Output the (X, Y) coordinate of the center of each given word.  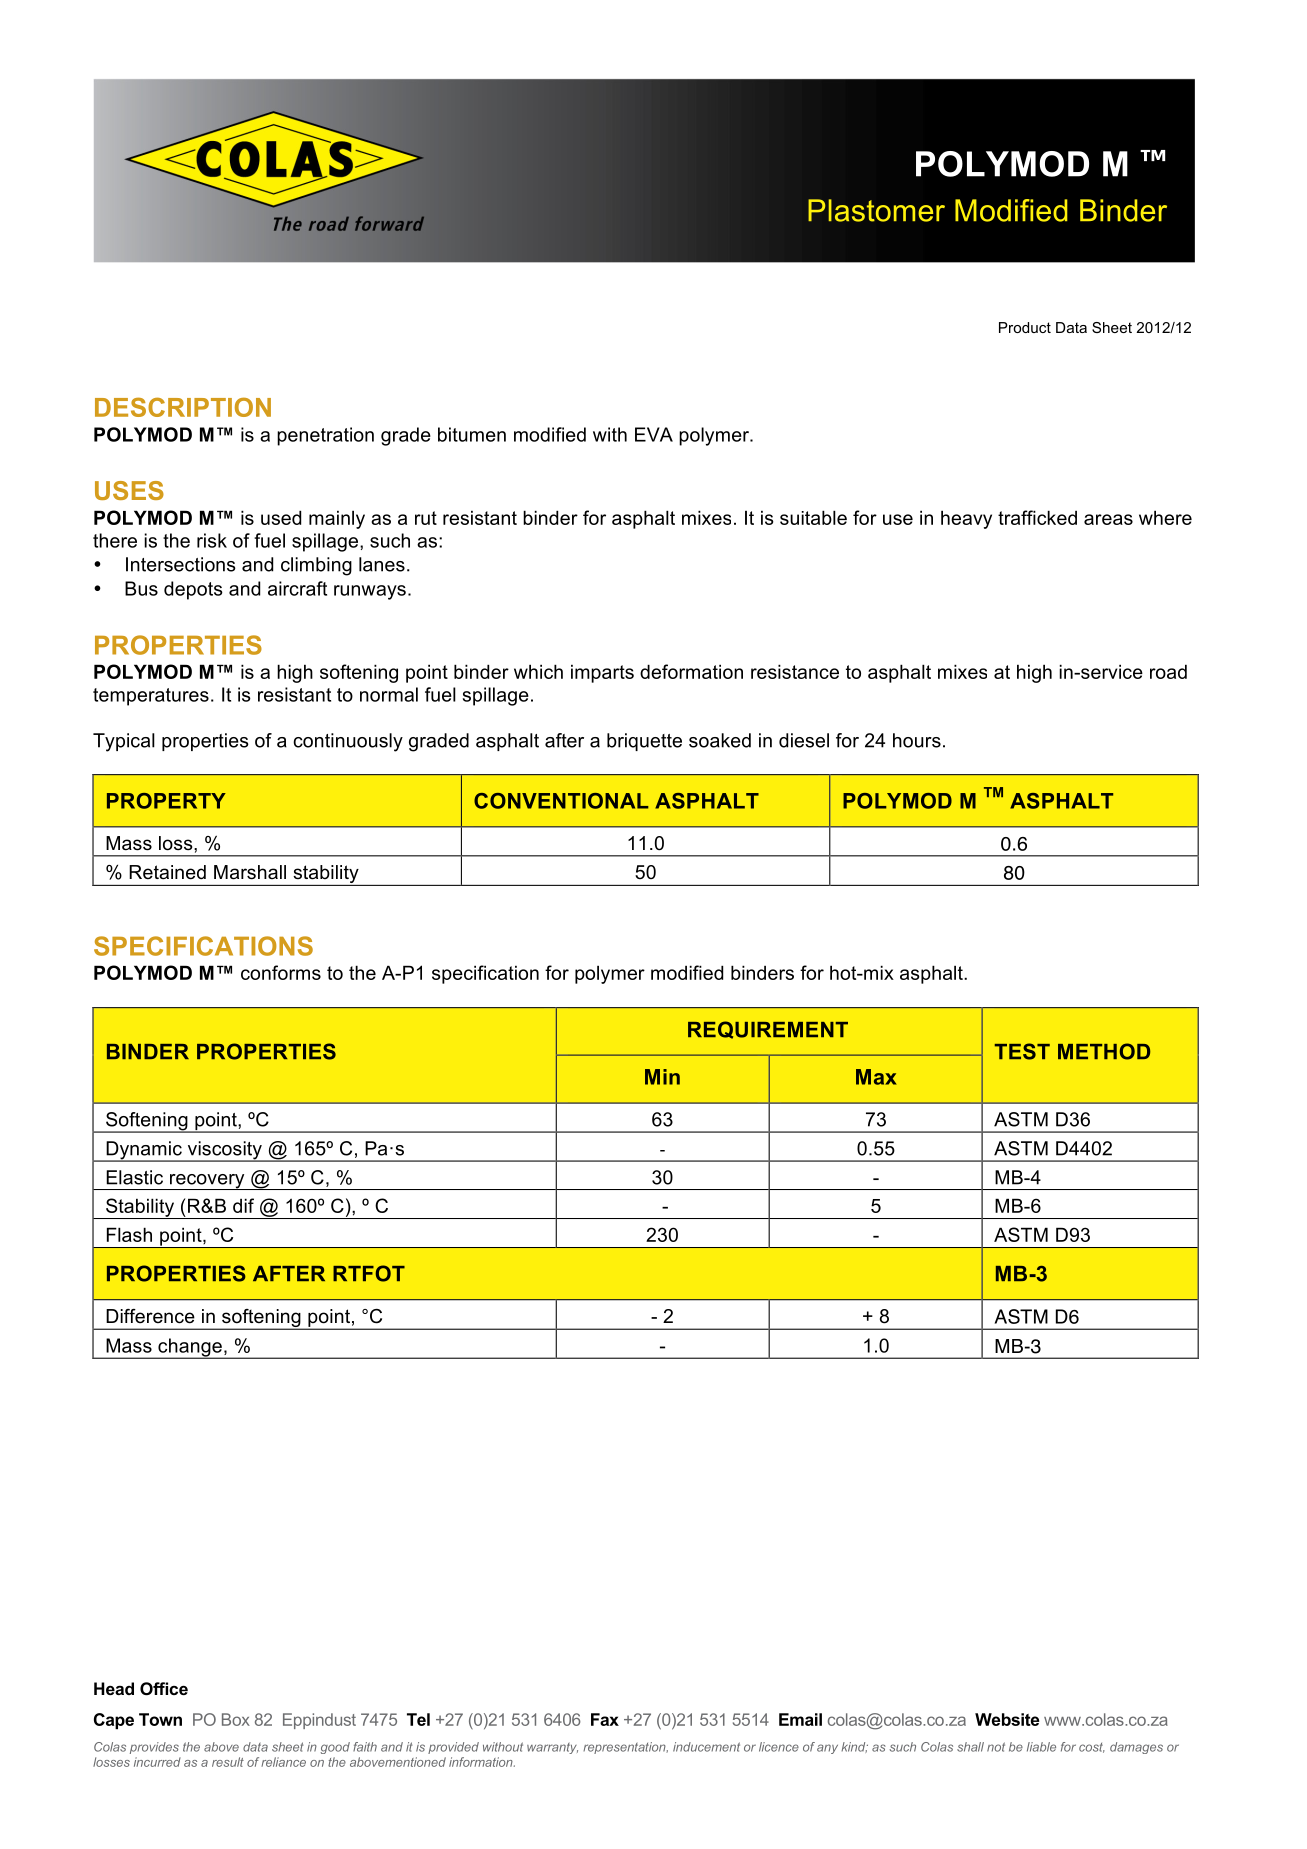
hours (917, 740)
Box (236, 1719)
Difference (150, 1316)
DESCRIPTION (183, 407)
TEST (1022, 1051)
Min (662, 1077)
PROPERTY (166, 801)
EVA (654, 434)
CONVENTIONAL (561, 801)
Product (1025, 327)
